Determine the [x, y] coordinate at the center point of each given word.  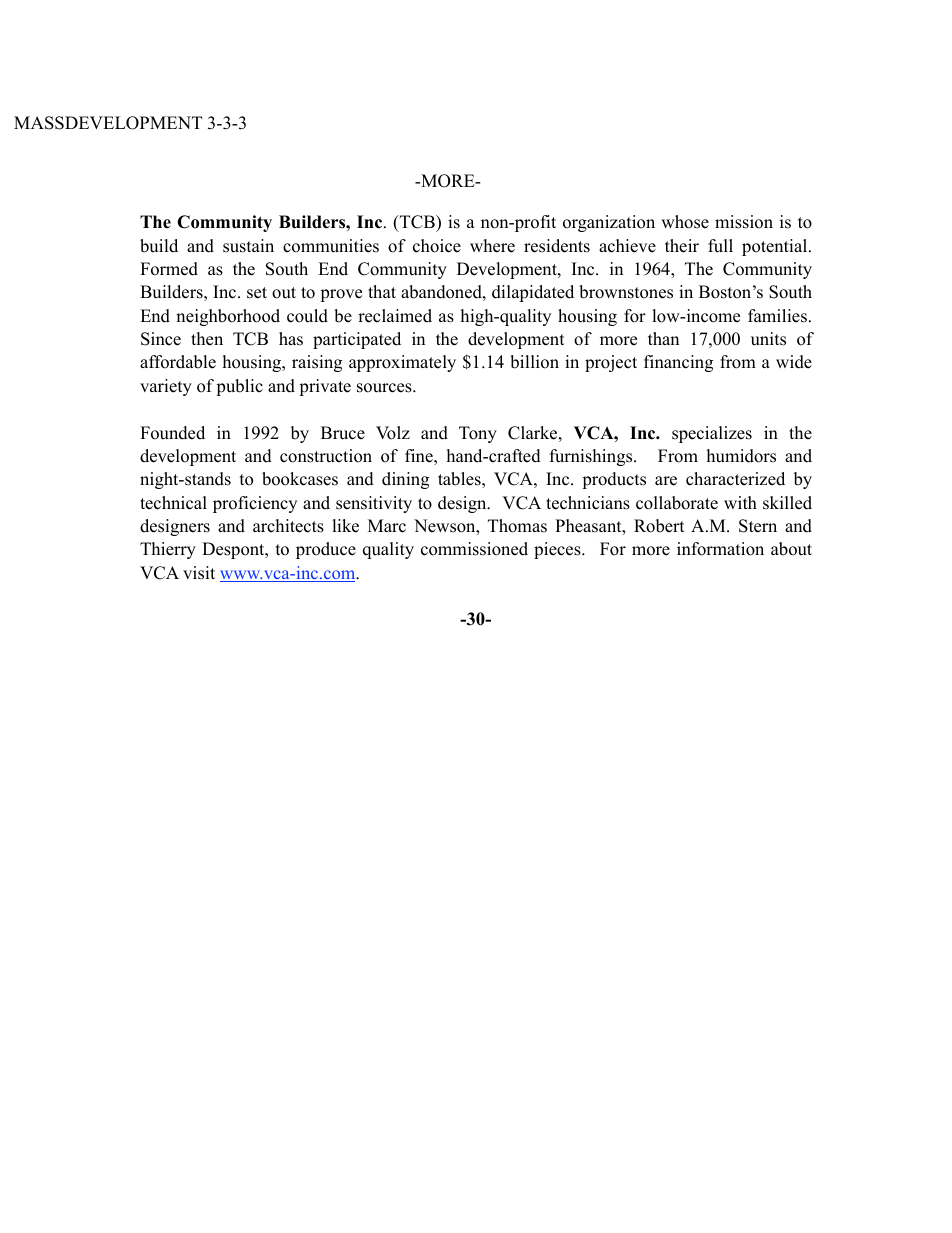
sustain [248, 246]
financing [678, 363]
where [492, 246]
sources [385, 388]
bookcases [300, 479]
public [239, 387]
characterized [735, 479]
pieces [558, 550]
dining [405, 480]
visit [199, 573]
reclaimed [395, 316]
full [720, 246]
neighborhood [228, 317]
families [777, 316]
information [720, 549]
